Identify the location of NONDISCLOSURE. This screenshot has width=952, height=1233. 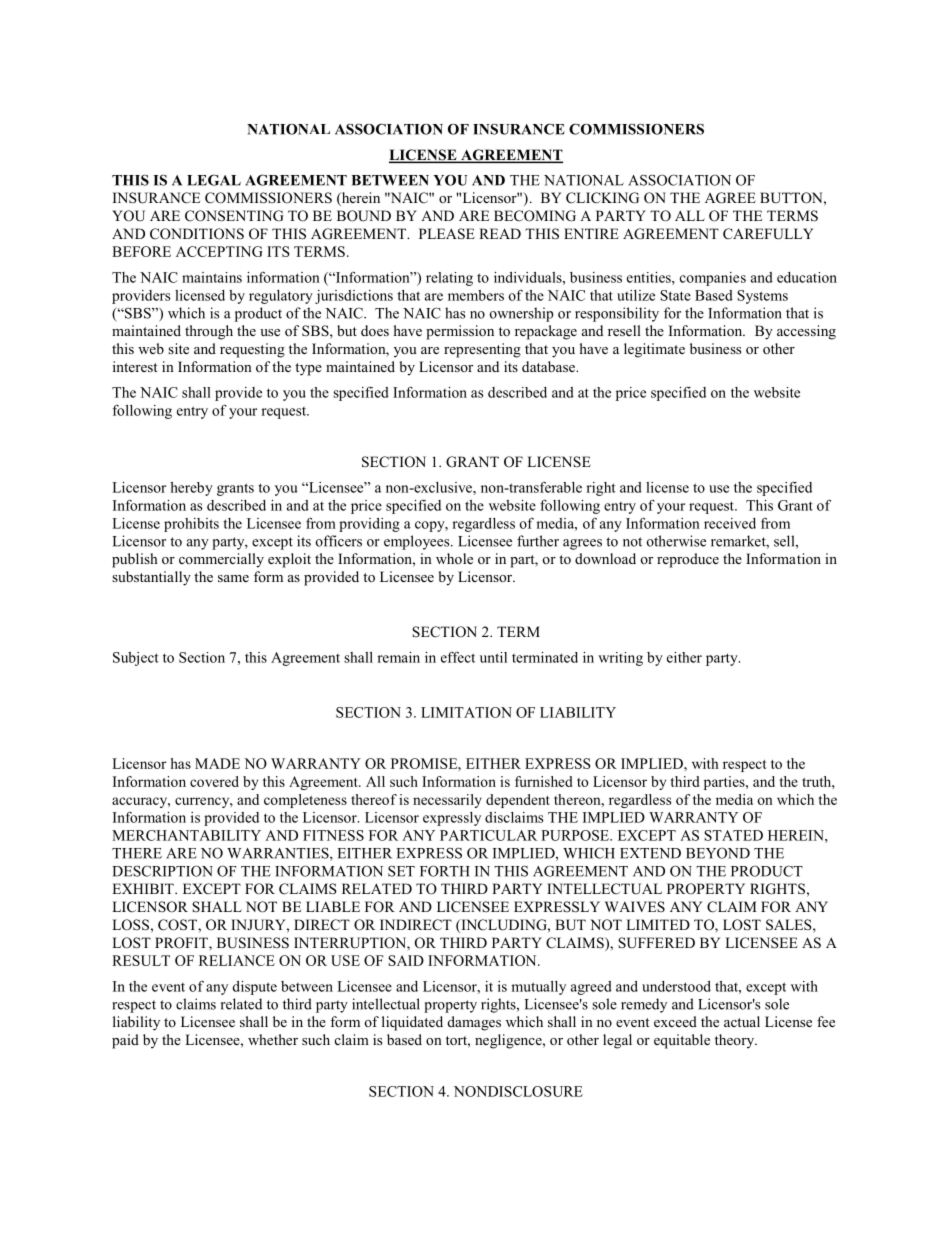
(518, 1091).
